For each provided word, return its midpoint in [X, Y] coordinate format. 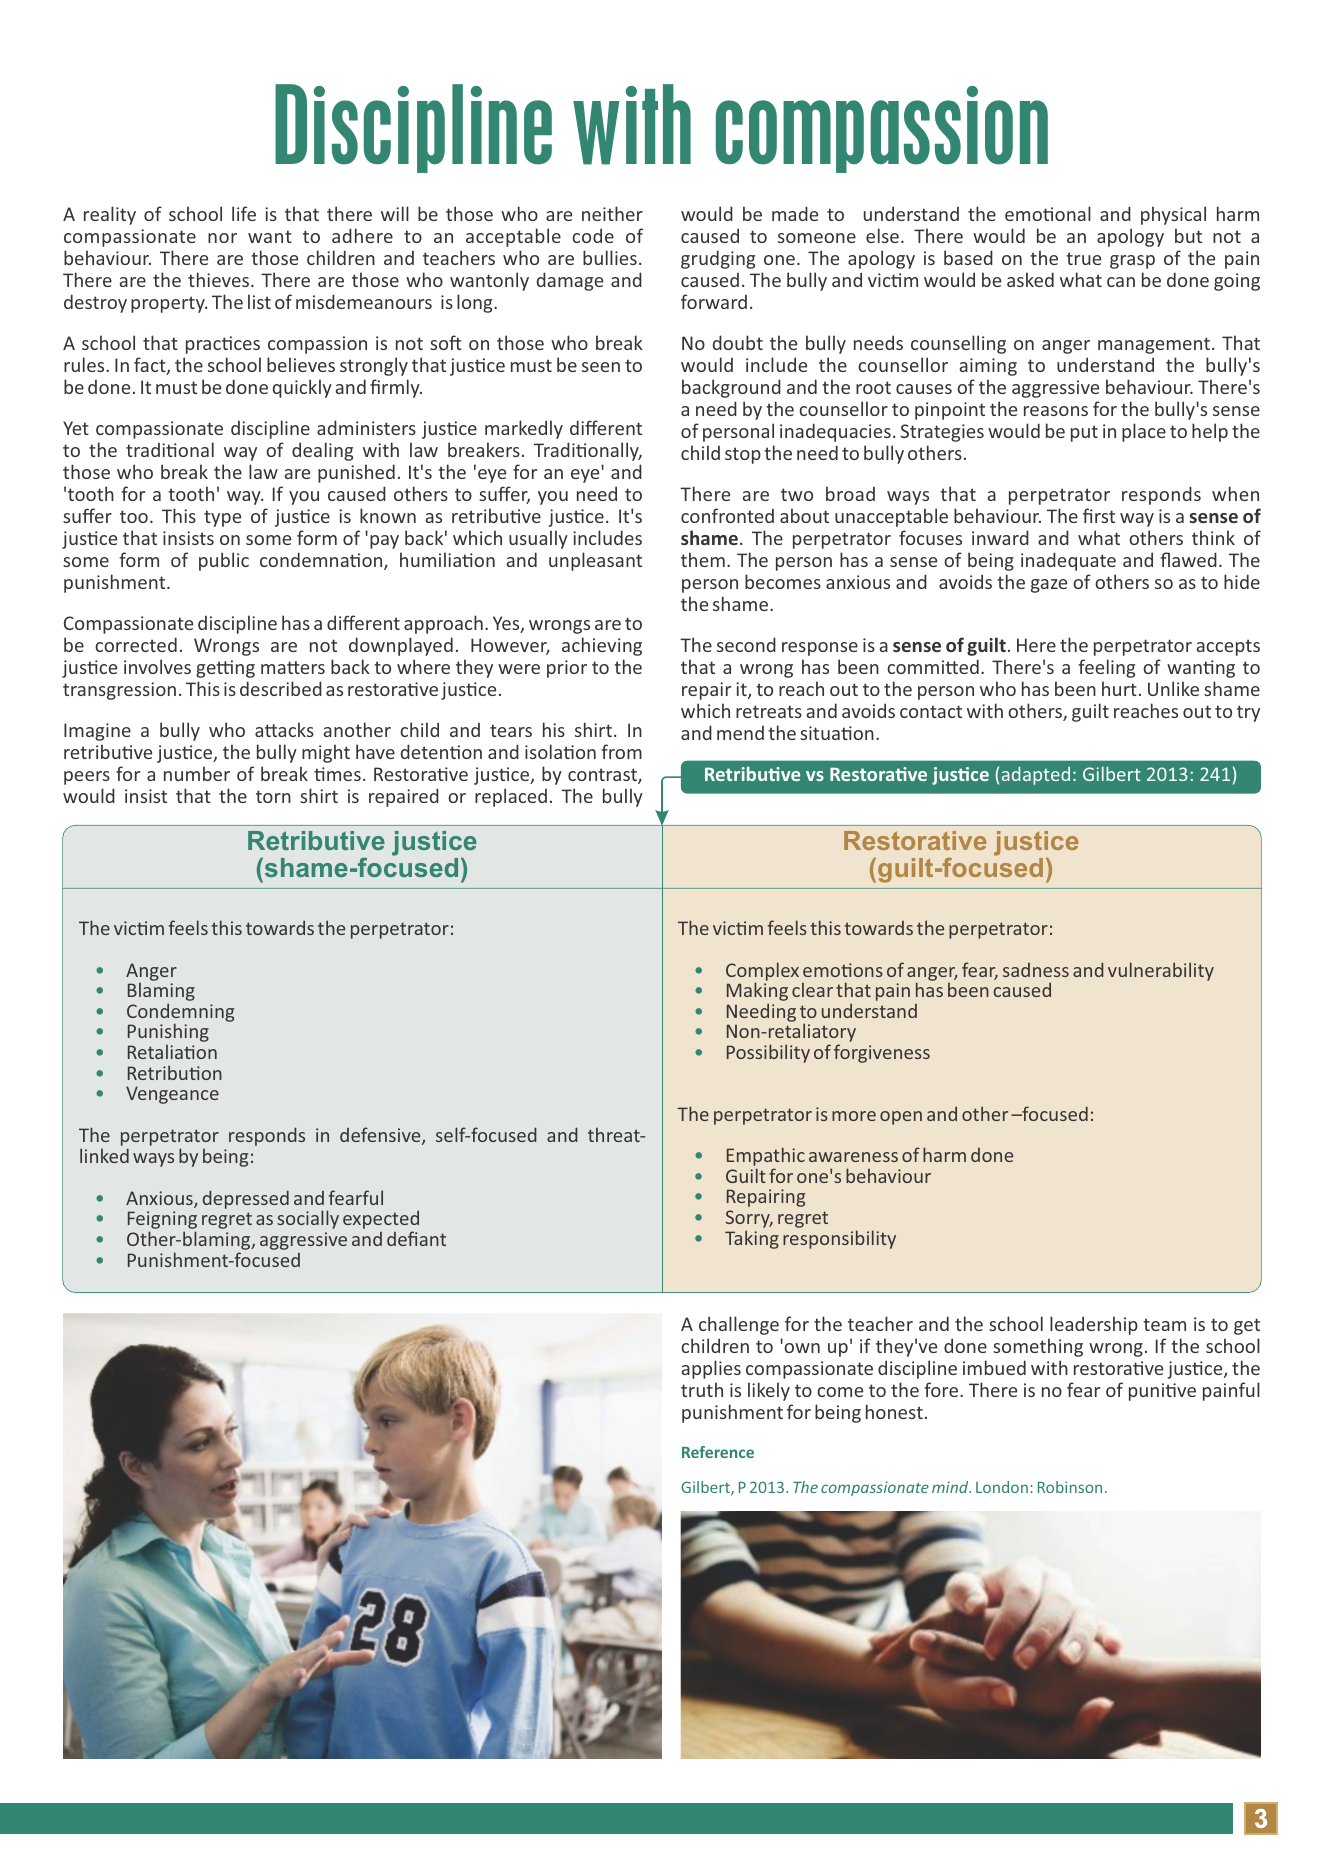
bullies [610, 257]
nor [222, 238]
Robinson [1070, 1487]
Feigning [162, 1221]
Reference [718, 1452]
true [1083, 258]
